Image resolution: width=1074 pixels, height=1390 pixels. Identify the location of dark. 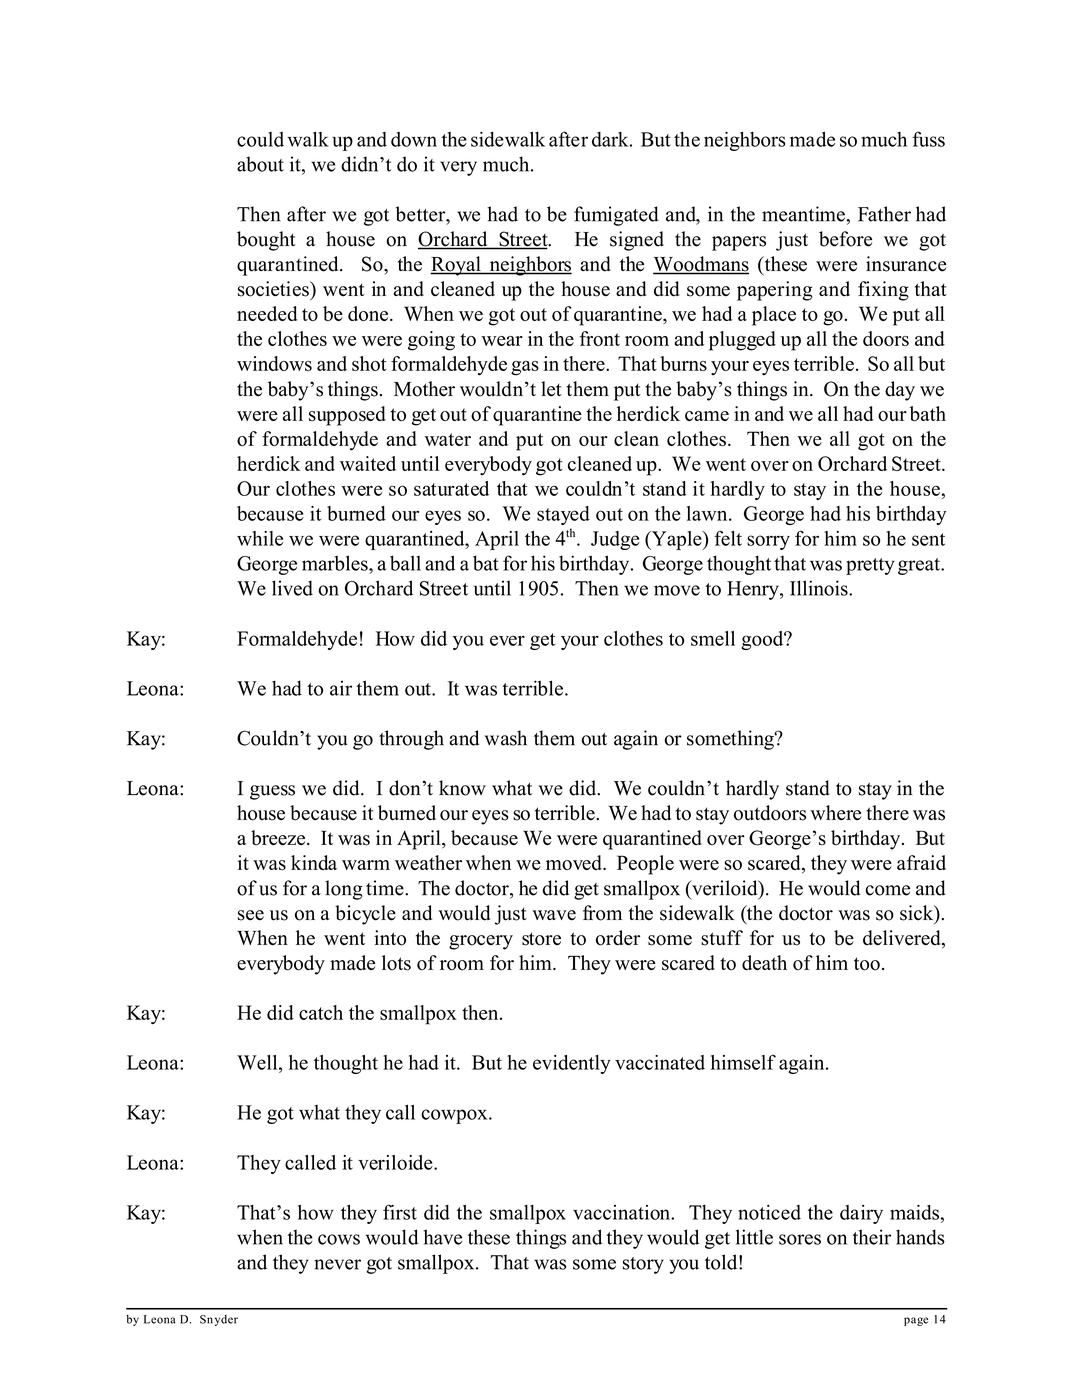
(611, 139).
